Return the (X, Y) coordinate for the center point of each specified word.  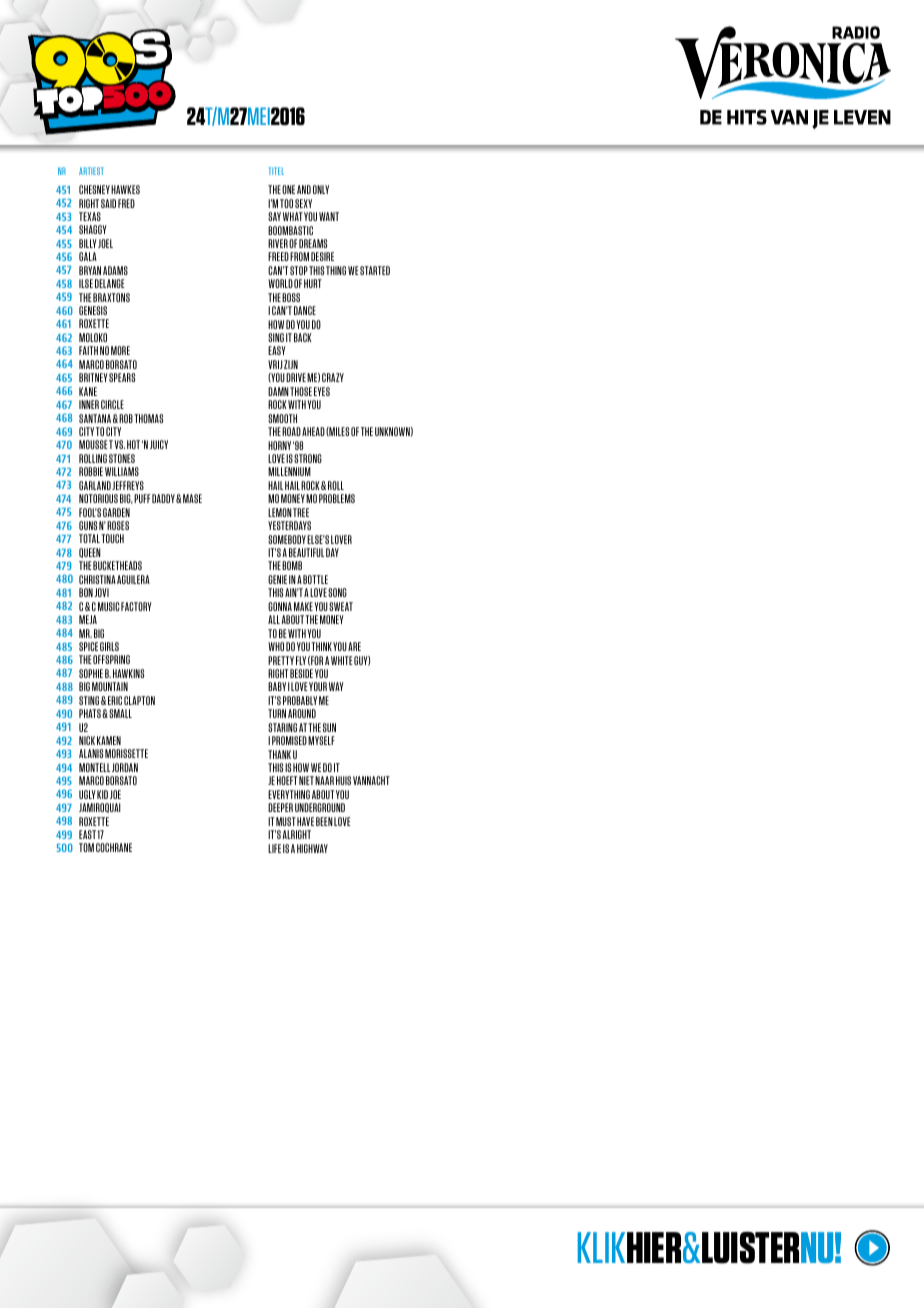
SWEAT (341, 606)
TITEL (276, 171)
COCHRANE (114, 847)
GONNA (280, 606)
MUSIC (109, 606)
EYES (322, 391)
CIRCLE (112, 404)
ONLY (321, 189)
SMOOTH (282, 418)
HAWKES (125, 189)
